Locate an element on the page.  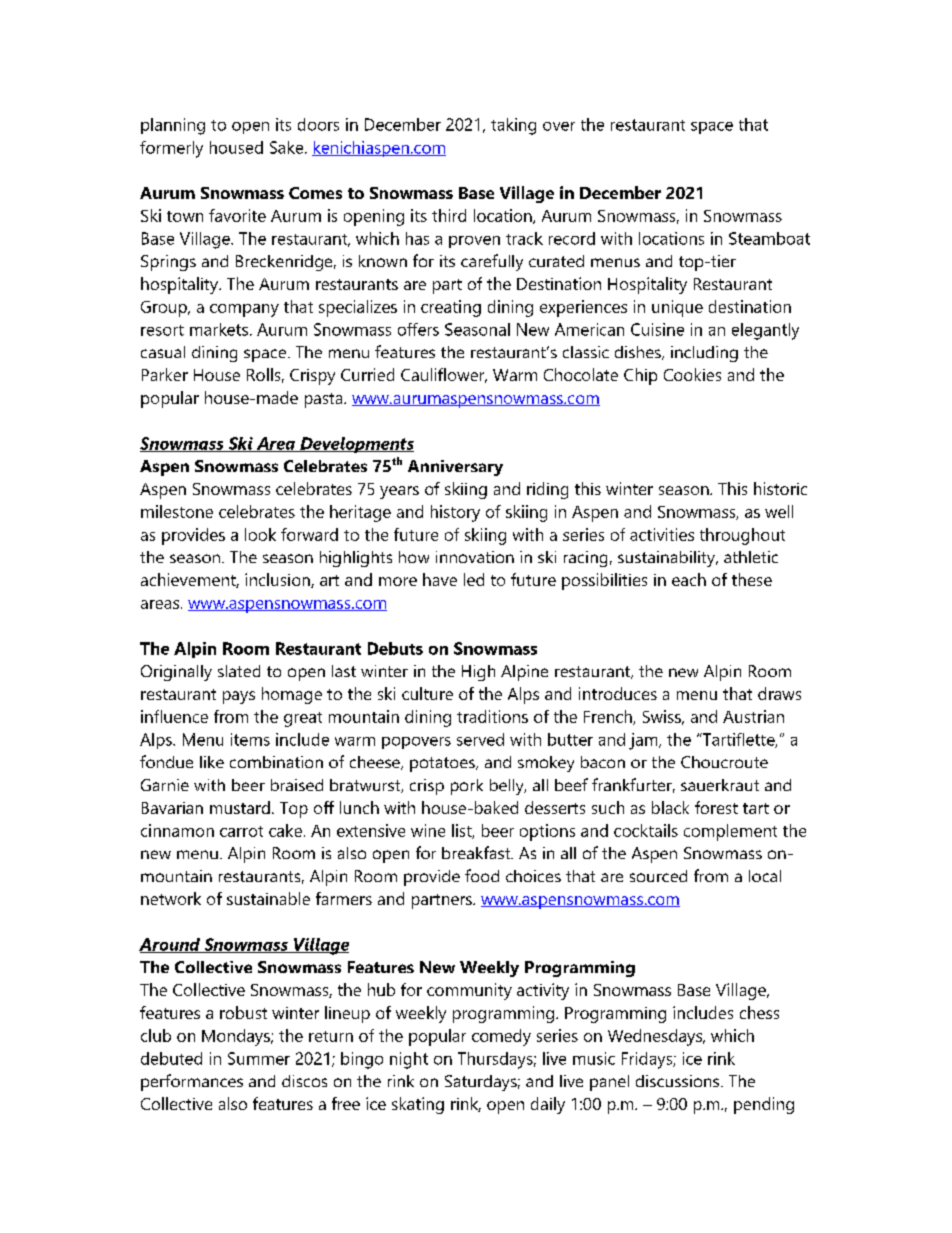
Anniversary is located at coordinates (455, 468).
